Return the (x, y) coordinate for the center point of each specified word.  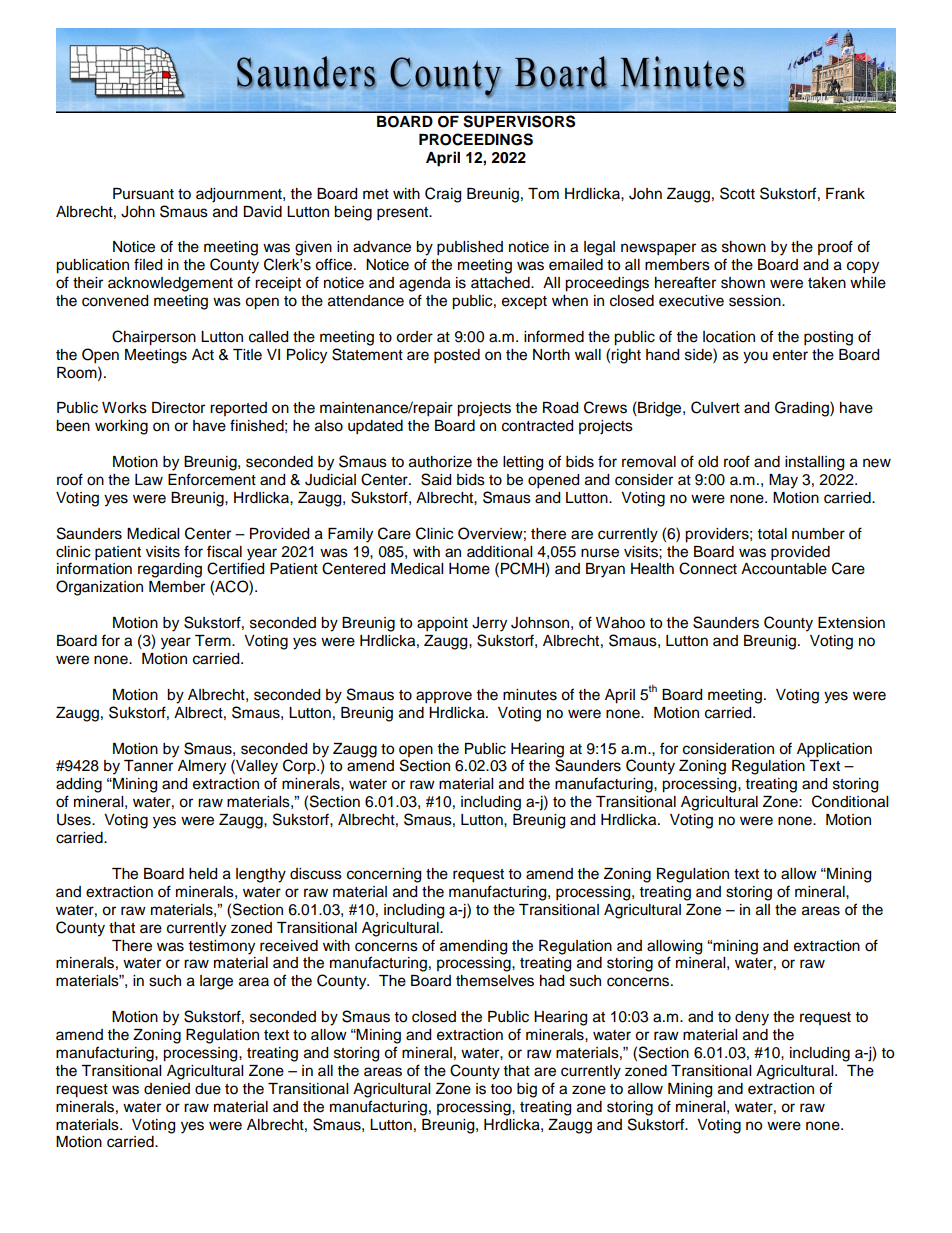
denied (167, 1089)
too (501, 1089)
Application (834, 750)
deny (752, 1018)
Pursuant (143, 194)
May (783, 481)
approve (444, 697)
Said (436, 479)
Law (149, 480)
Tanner (148, 766)
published (470, 248)
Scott (737, 193)
